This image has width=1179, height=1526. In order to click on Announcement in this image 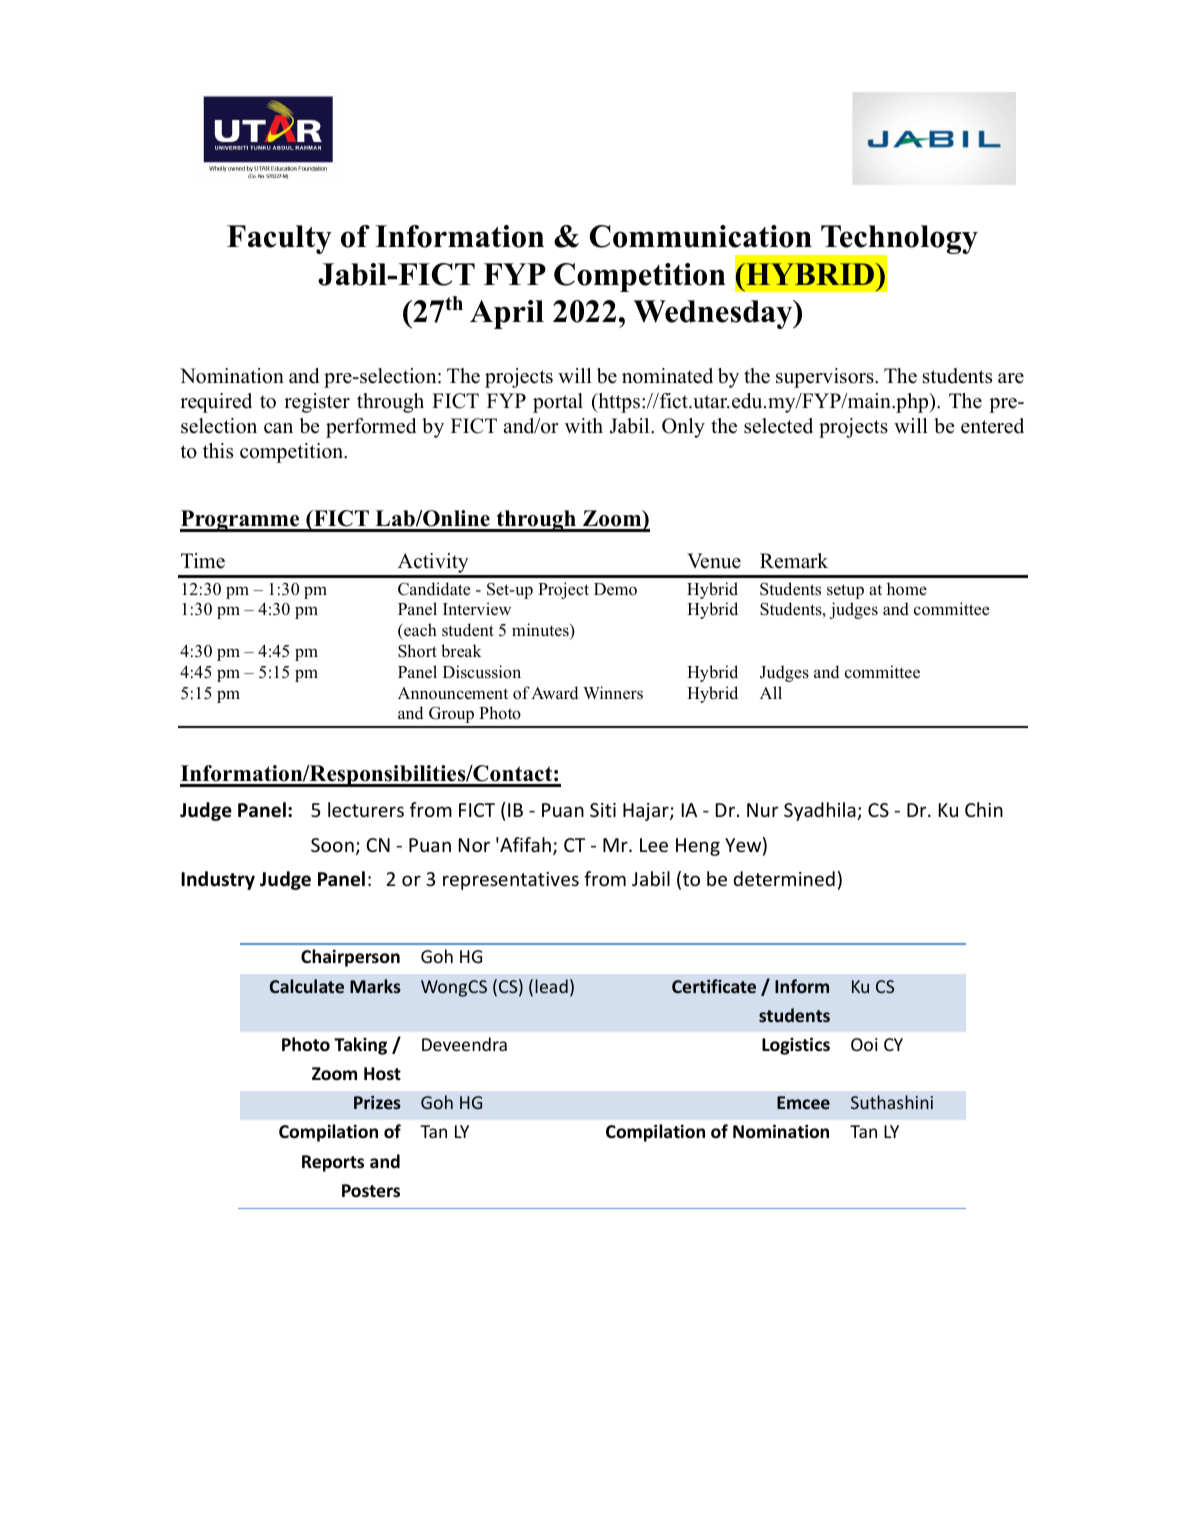, I will do `click(453, 693)`.
